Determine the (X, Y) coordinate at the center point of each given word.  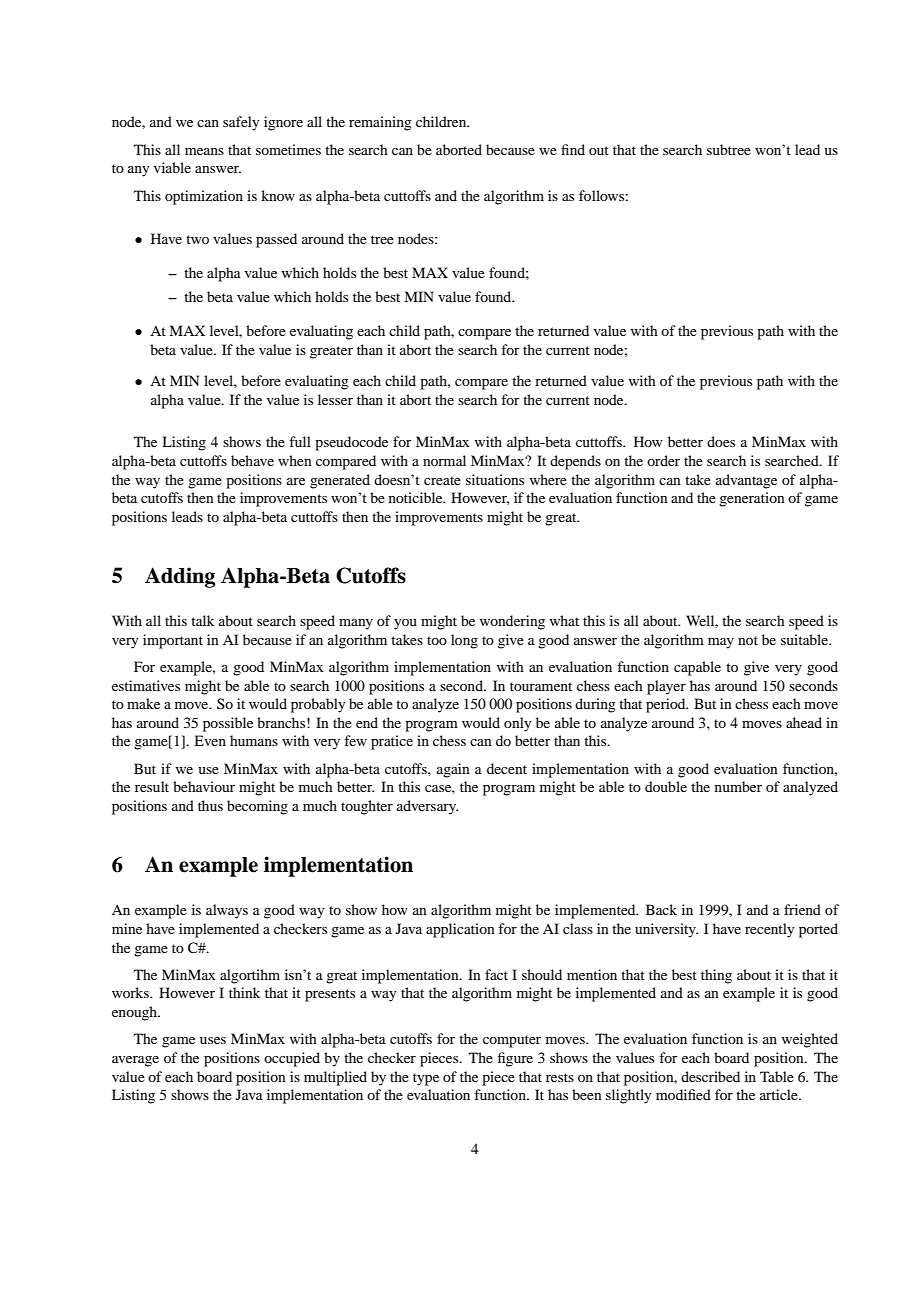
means (204, 151)
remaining (380, 123)
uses (213, 1040)
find (573, 149)
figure (515, 1059)
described (710, 1076)
